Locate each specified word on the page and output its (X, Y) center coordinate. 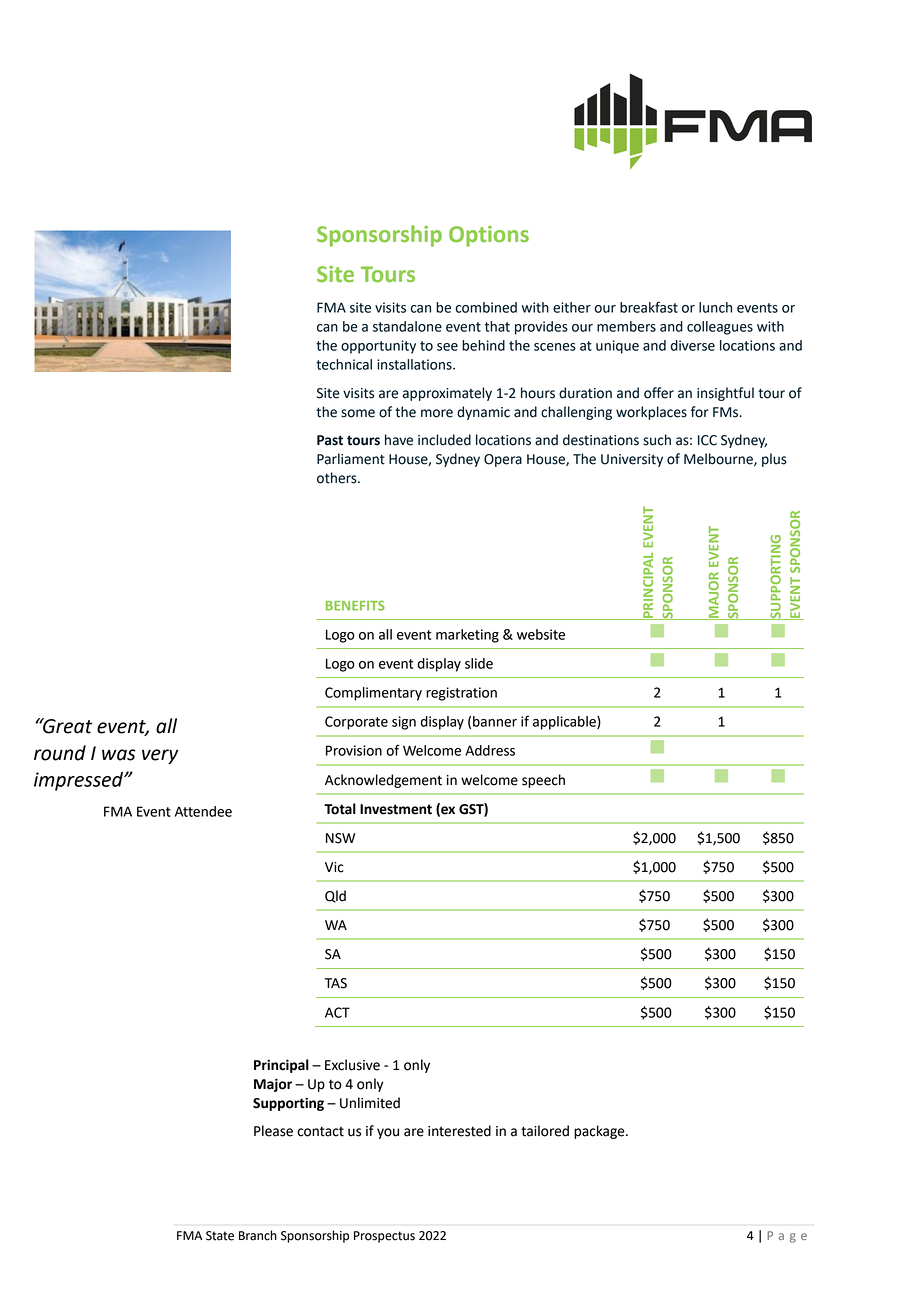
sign (404, 723)
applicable (565, 723)
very (160, 756)
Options (489, 236)
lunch (715, 307)
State (220, 1236)
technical (344, 364)
